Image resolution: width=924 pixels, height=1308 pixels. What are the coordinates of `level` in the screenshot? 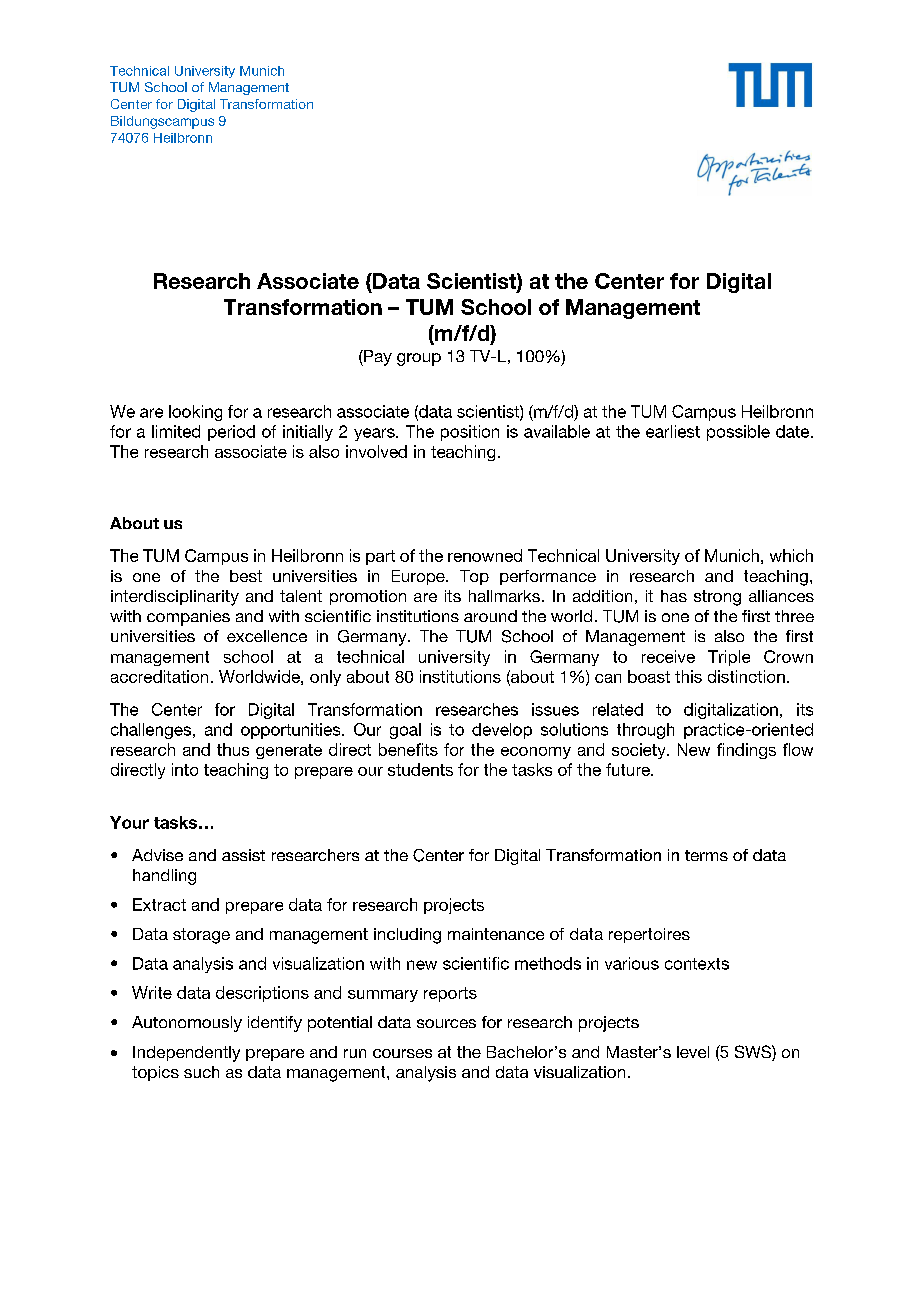 It's located at (693, 1052).
